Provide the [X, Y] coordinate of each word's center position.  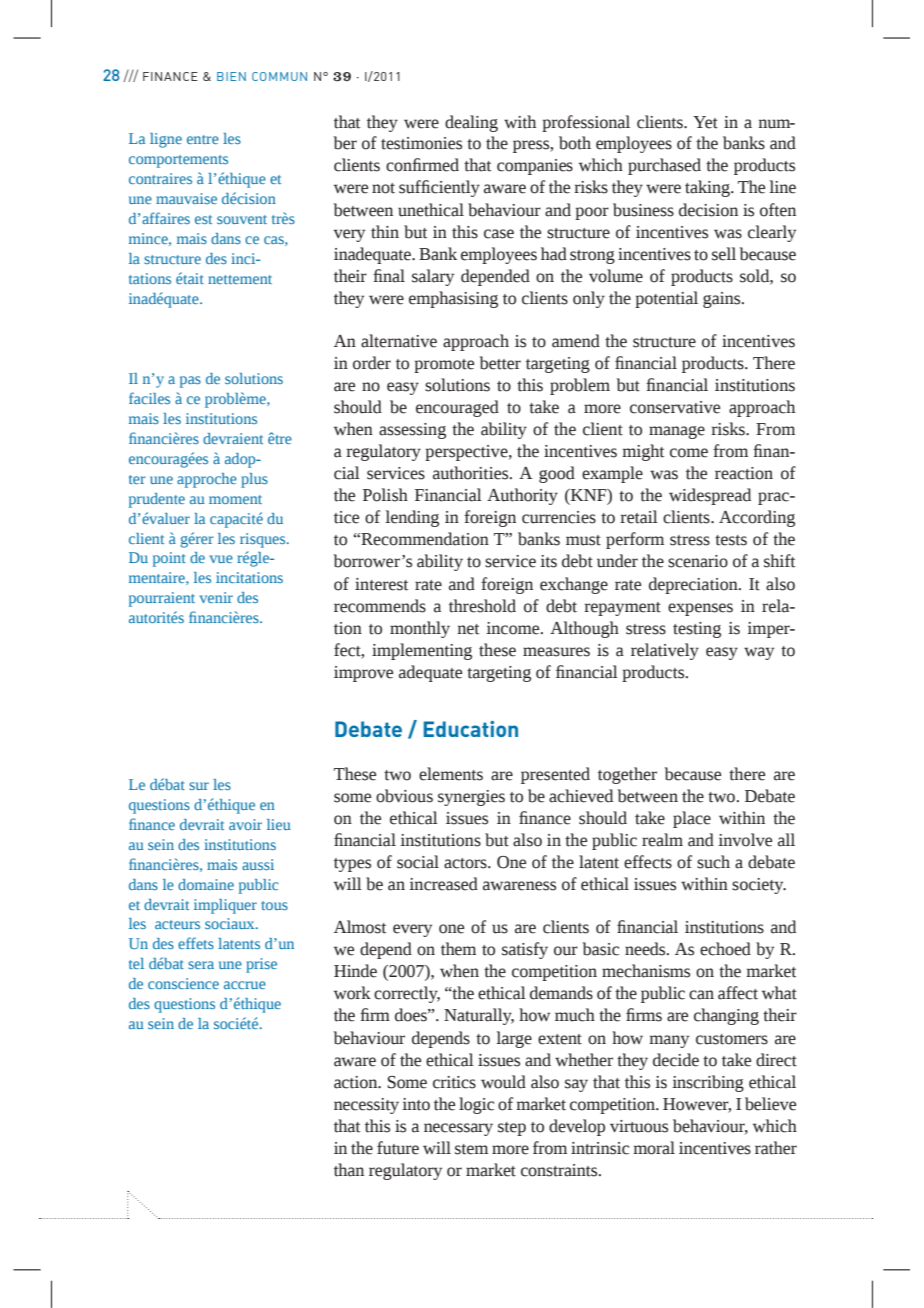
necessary [458, 1129]
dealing [471, 123]
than [349, 1170]
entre [203, 139]
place [692, 819]
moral [654, 1148]
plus [254, 480]
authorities [472, 473]
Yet [705, 122]
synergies [471, 798]
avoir [245, 824]
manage [677, 432]
